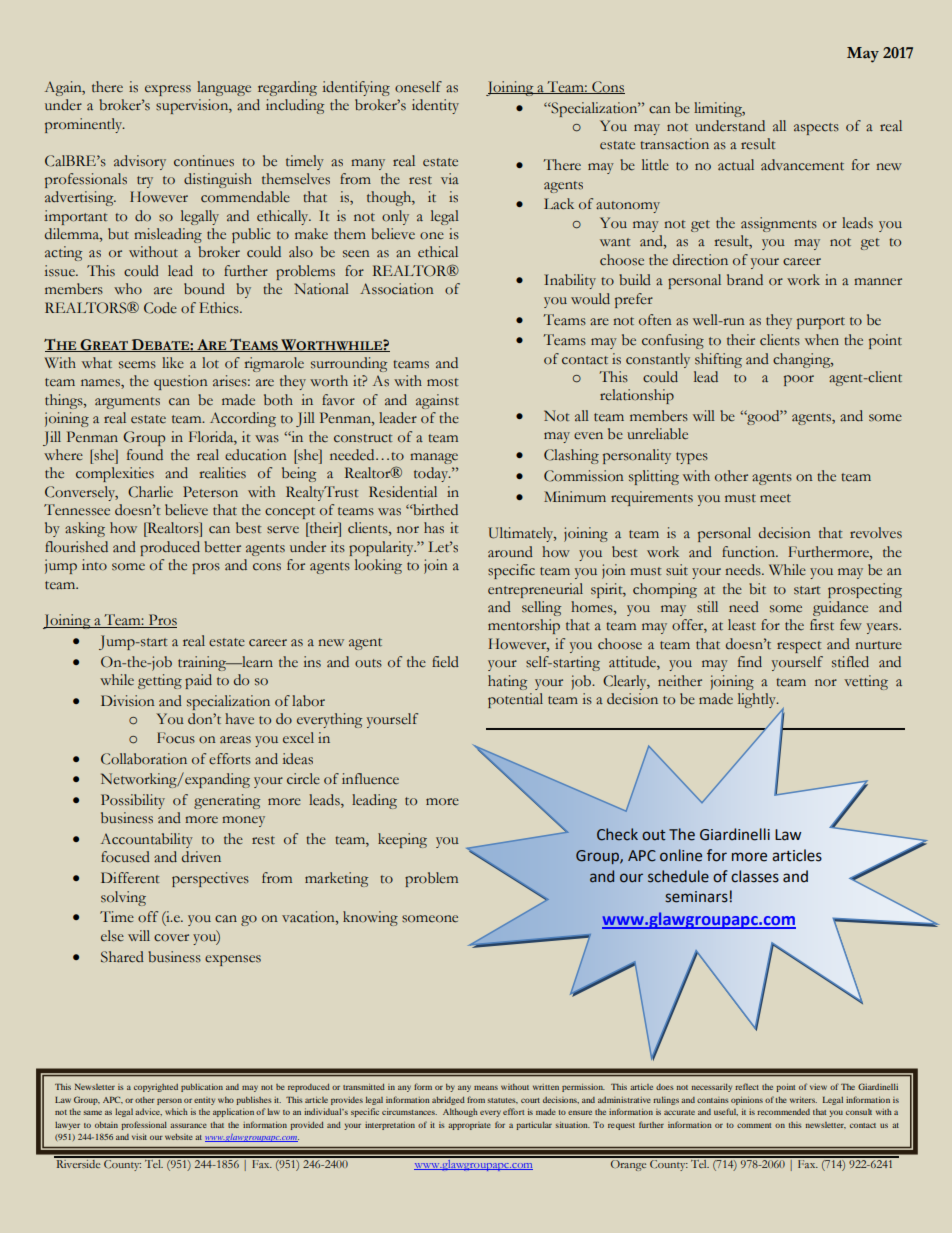  What do you see at coordinates (147, 840) in the image?
I see `Accountability` at bounding box center [147, 840].
